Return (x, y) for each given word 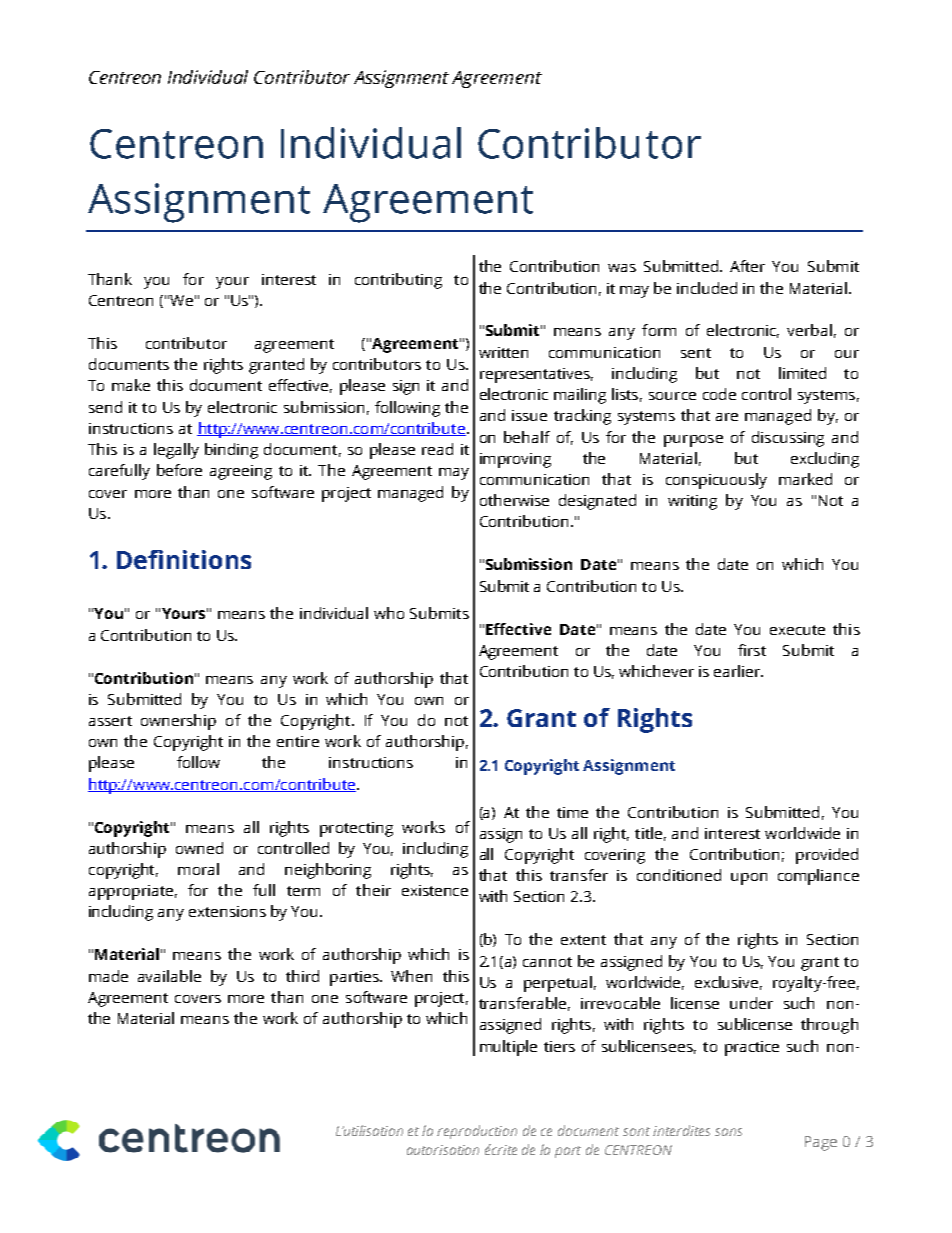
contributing (398, 281)
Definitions (184, 559)
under (751, 1003)
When (411, 976)
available (169, 976)
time (572, 812)
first (752, 650)
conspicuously (716, 481)
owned (199, 848)
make (131, 385)
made (108, 976)
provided (827, 856)
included (707, 288)
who (389, 613)
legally (176, 451)
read (437, 449)
